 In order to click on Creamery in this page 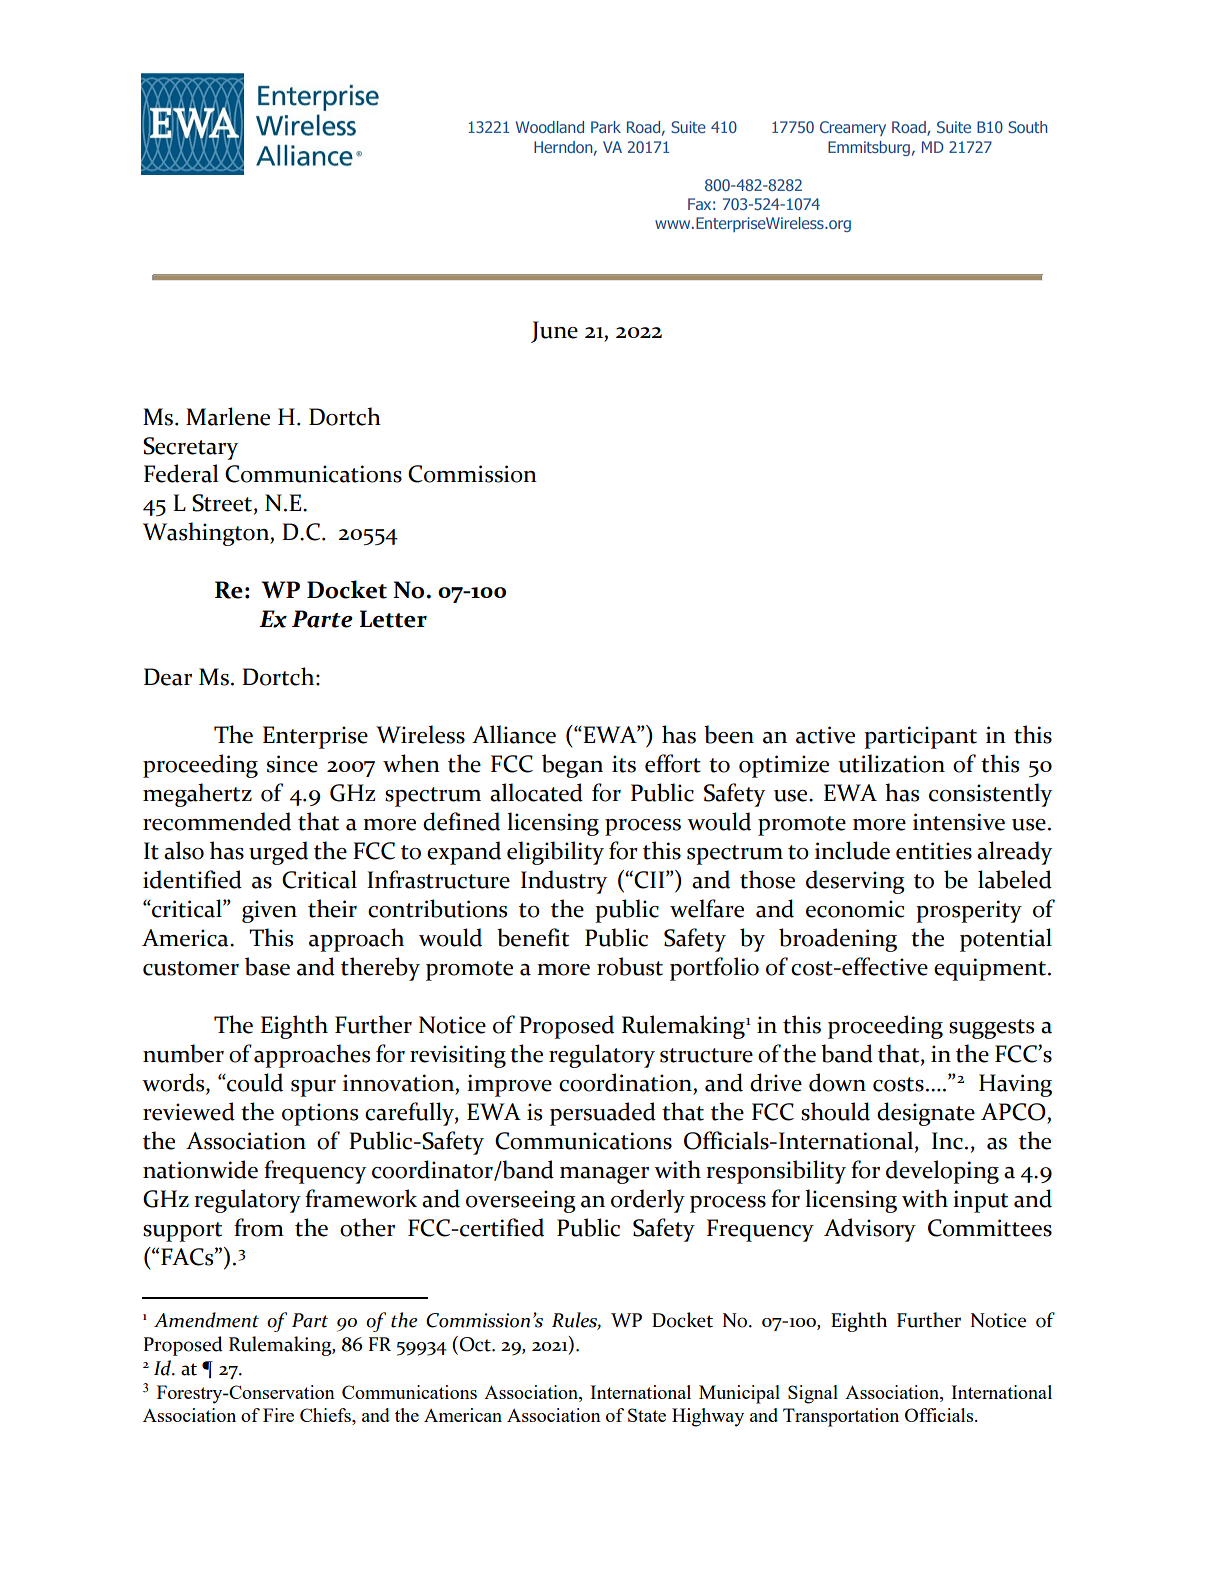, I will do `click(853, 128)`.
